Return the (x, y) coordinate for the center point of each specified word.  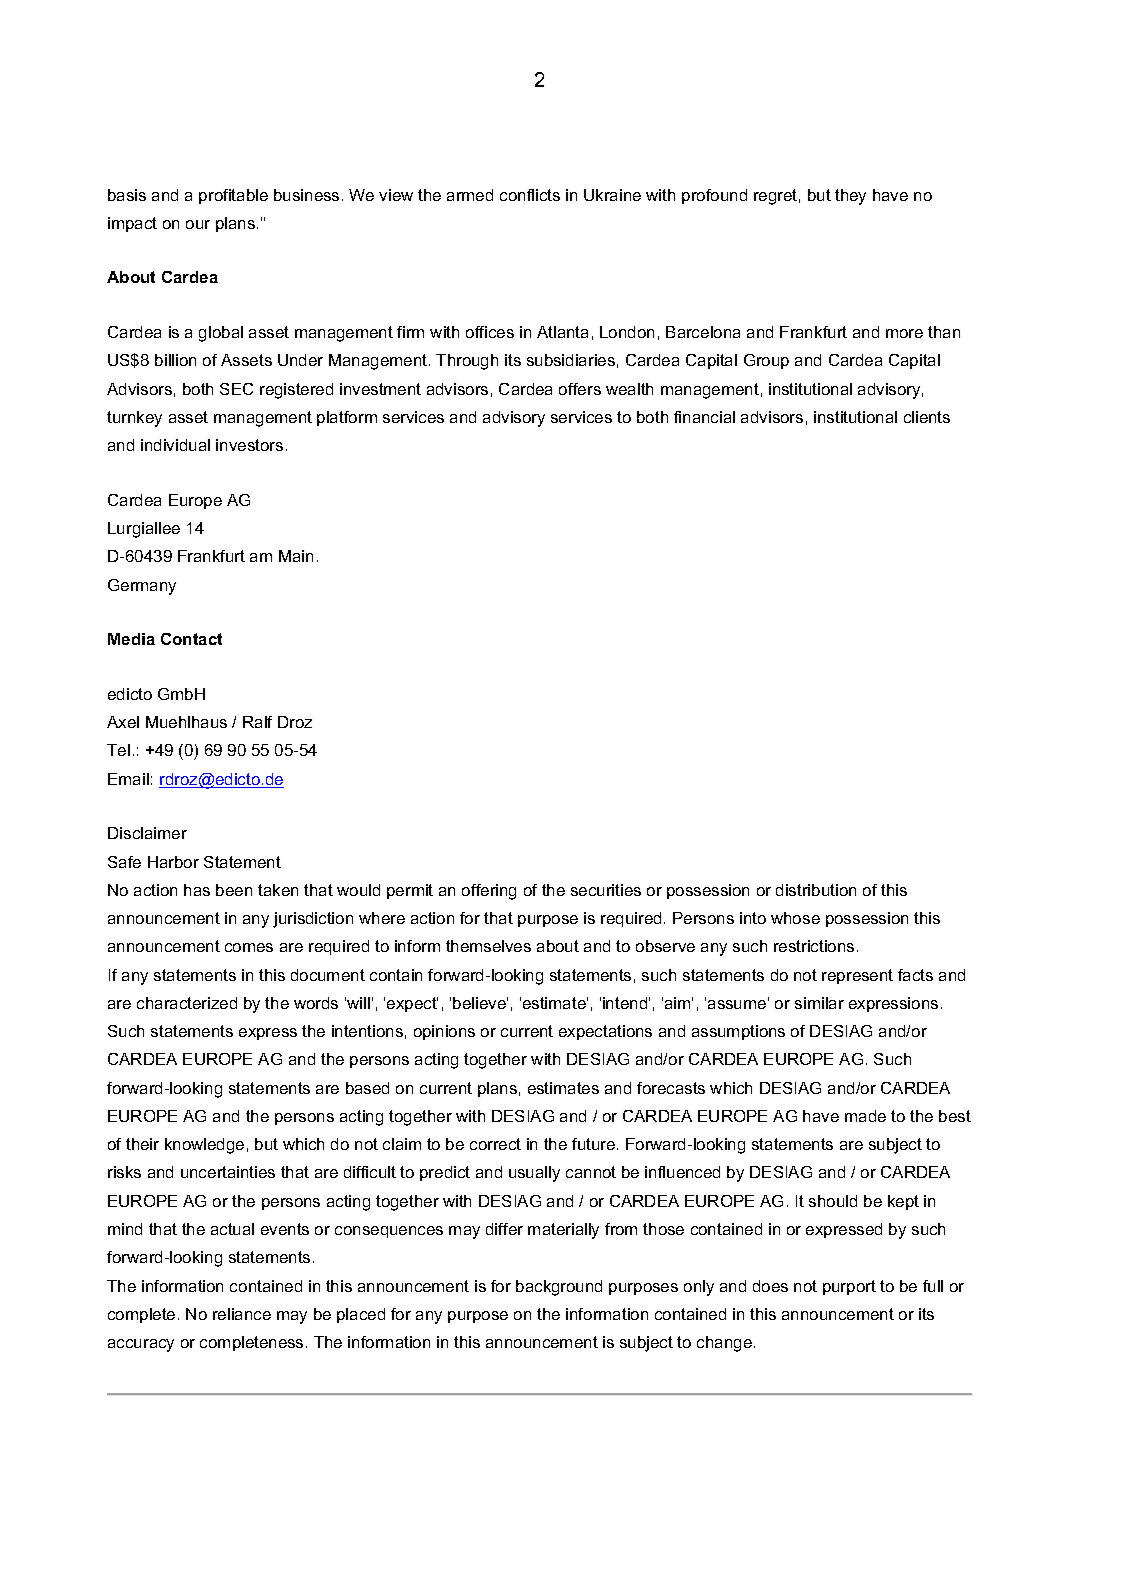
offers (580, 389)
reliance (242, 1314)
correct (495, 1144)
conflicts (530, 195)
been (234, 890)
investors (249, 445)
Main (296, 556)
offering (489, 892)
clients (927, 417)
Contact (191, 639)
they (850, 197)
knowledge (204, 1146)
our (198, 224)
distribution (816, 890)
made (865, 1116)
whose (795, 918)
